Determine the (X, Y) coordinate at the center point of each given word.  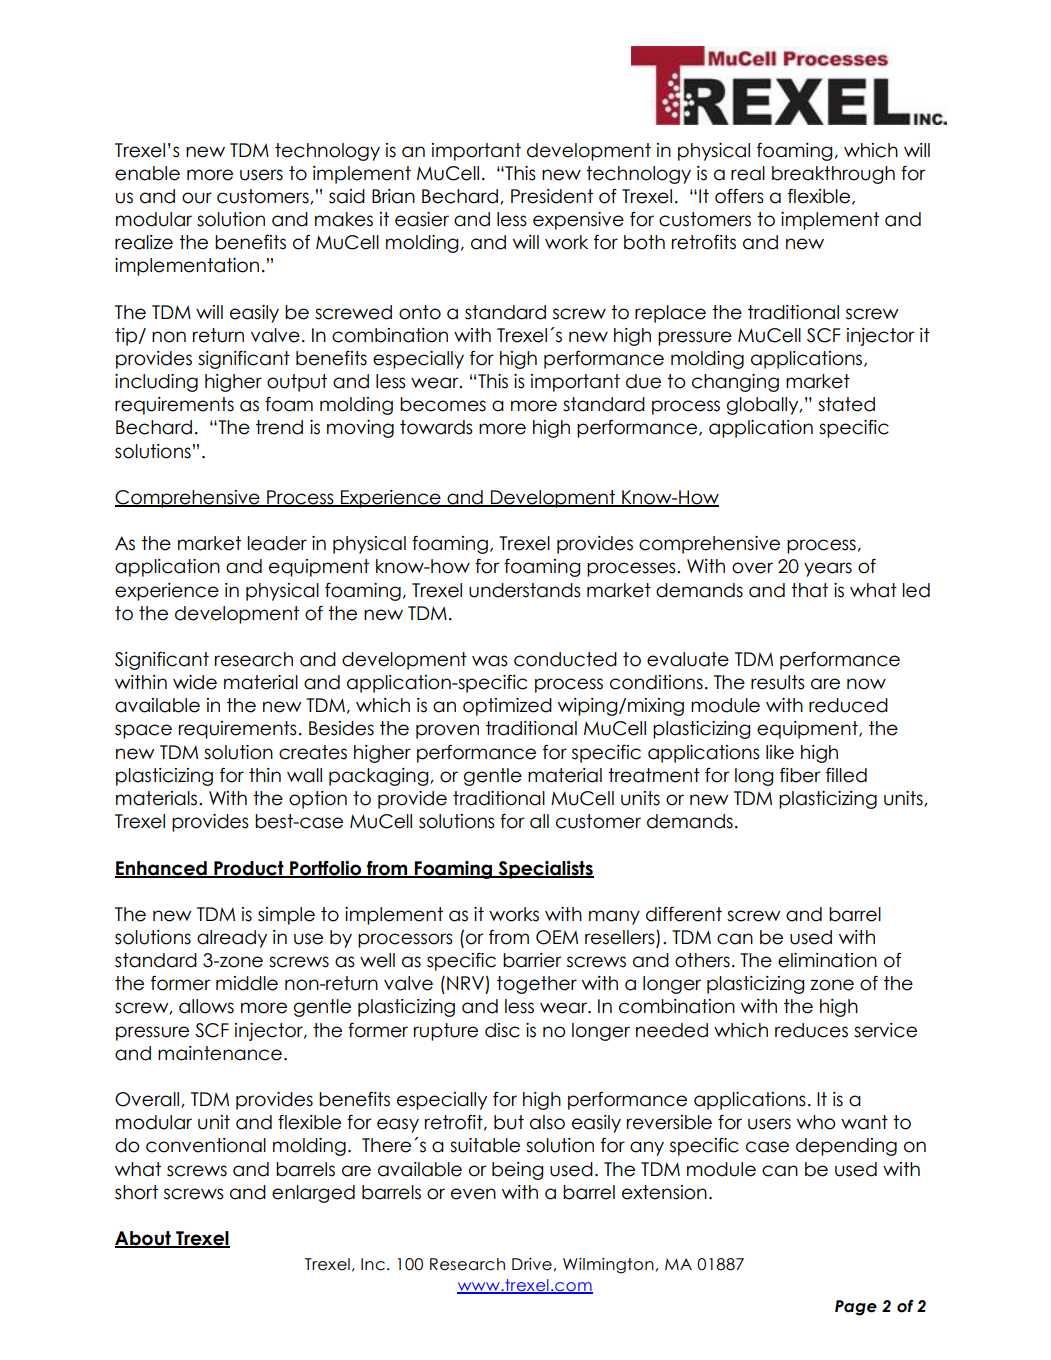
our (197, 198)
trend (279, 427)
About (144, 1239)
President (552, 196)
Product (249, 869)
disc (502, 1030)
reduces (811, 1030)
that (809, 590)
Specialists (545, 870)
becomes (443, 404)
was (490, 661)
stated (846, 404)
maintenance (220, 1053)
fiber (800, 775)
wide (195, 682)
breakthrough (833, 175)
